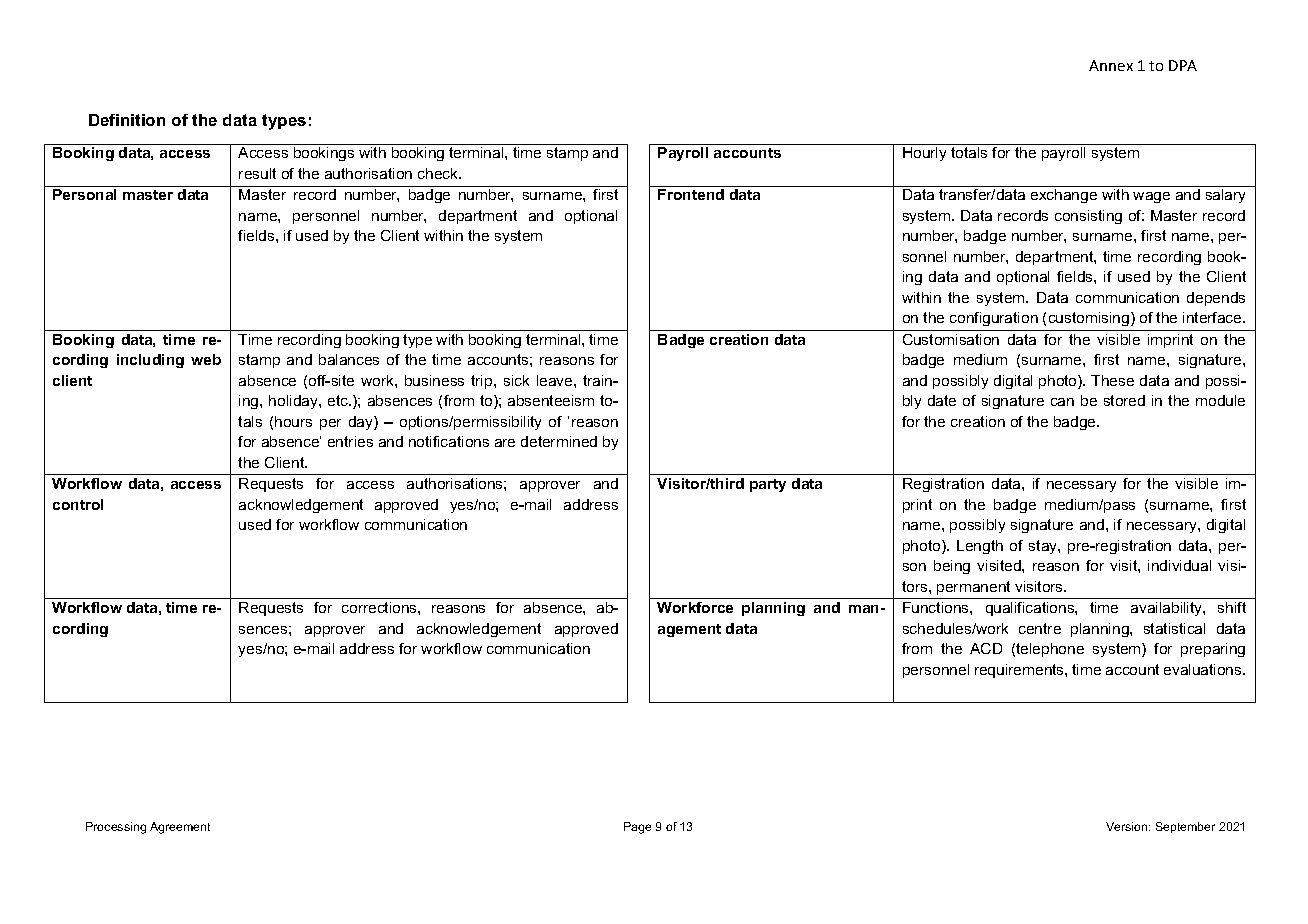 Image resolution: width=1308 pixels, height=924 pixels. I want to click on individual, so click(1179, 565).
